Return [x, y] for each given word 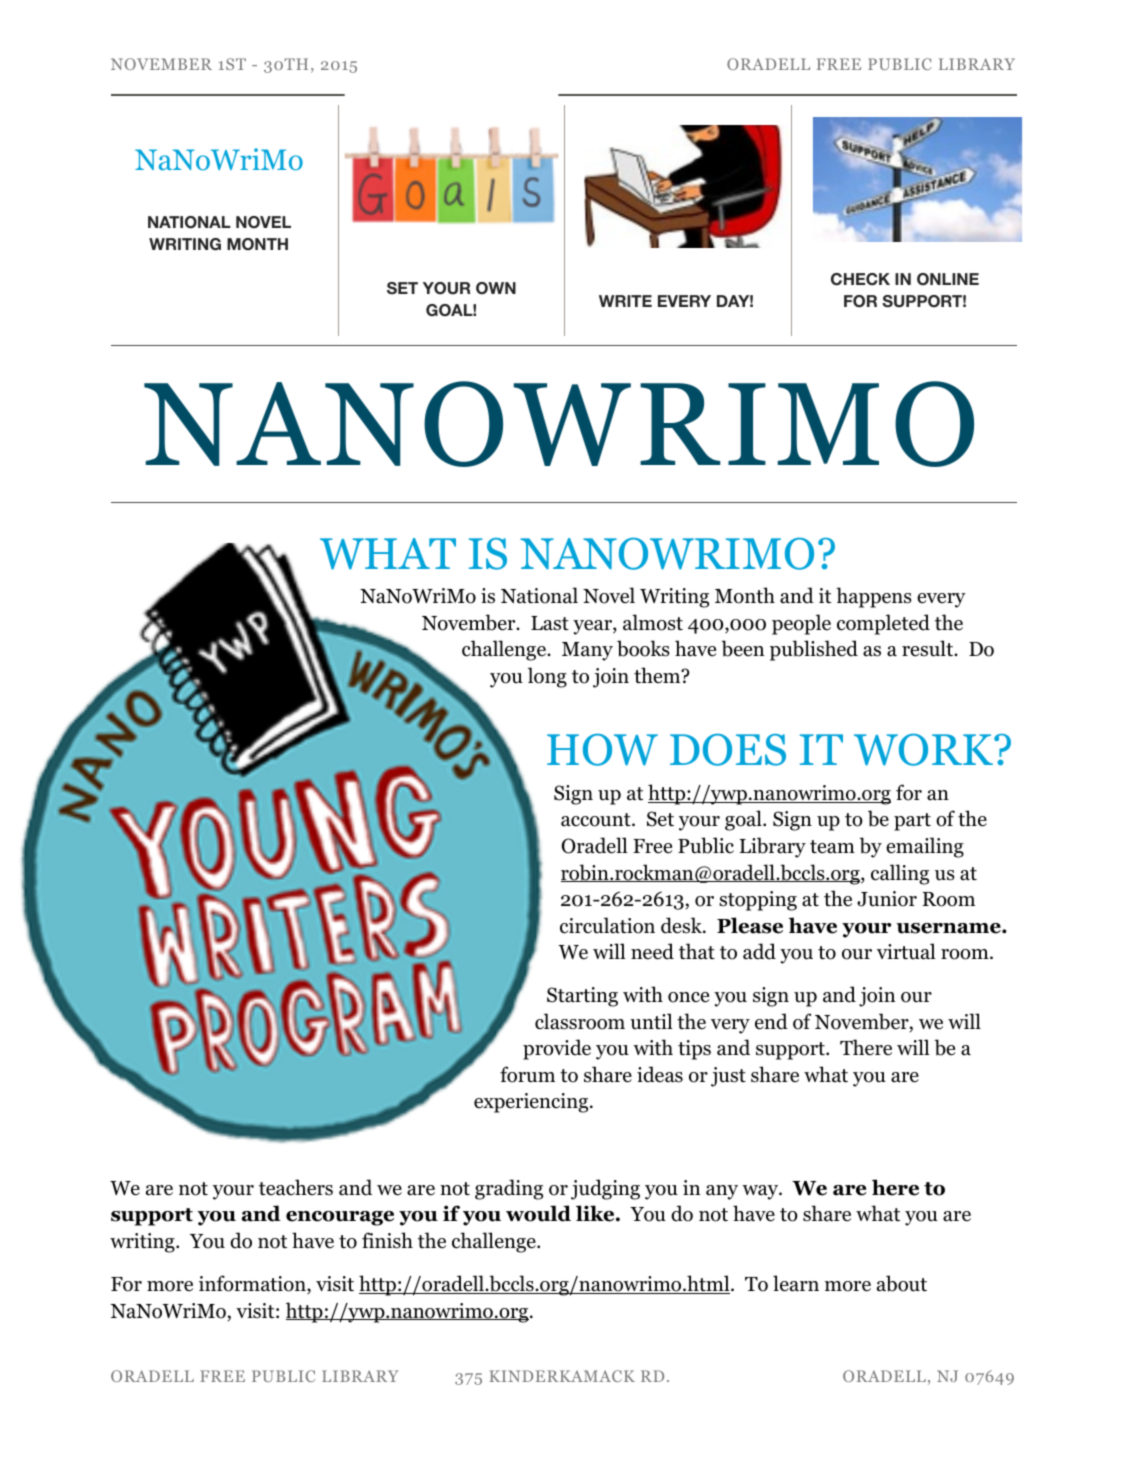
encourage [340, 1218]
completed [883, 624]
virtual [906, 951]
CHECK [860, 279]
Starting [582, 997]
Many [587, 651]
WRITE [625, 301]
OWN [496, 288]
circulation [607, 925]
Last [550, 623]
